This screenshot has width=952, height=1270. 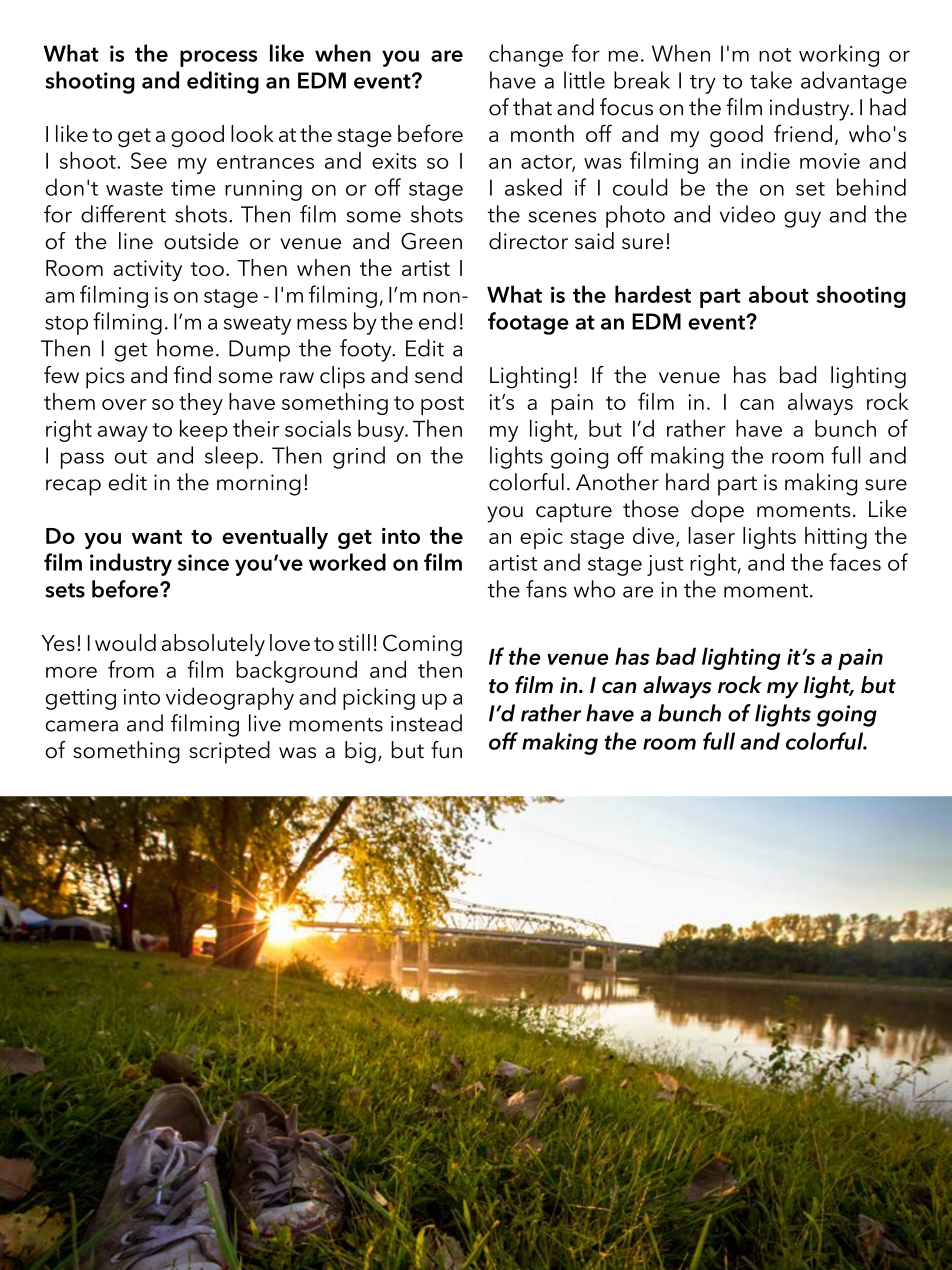 I want to click on camera, so click(x=81, y=726).
